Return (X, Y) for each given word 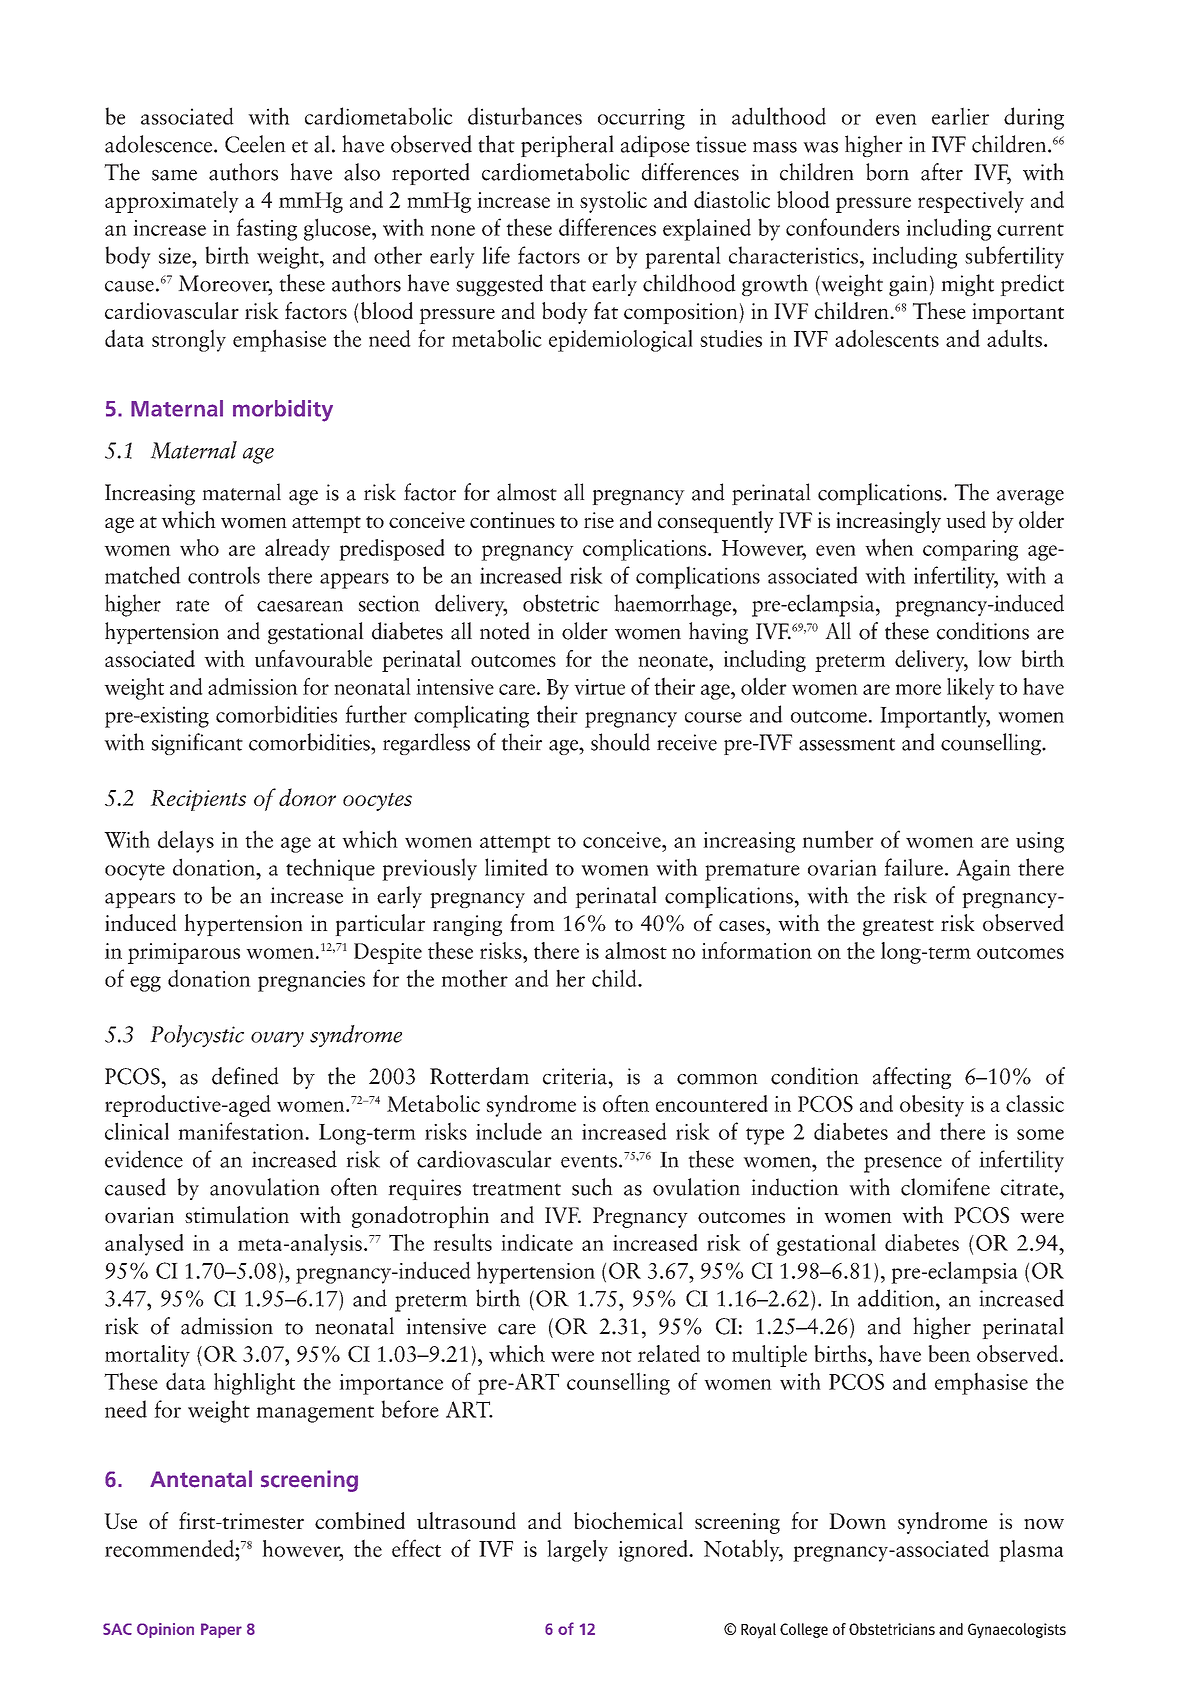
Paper (221, 1630)
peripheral (567, 146)
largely (577, 1551)
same (174, 175)
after (942, 172)
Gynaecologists (1017, 1630)
